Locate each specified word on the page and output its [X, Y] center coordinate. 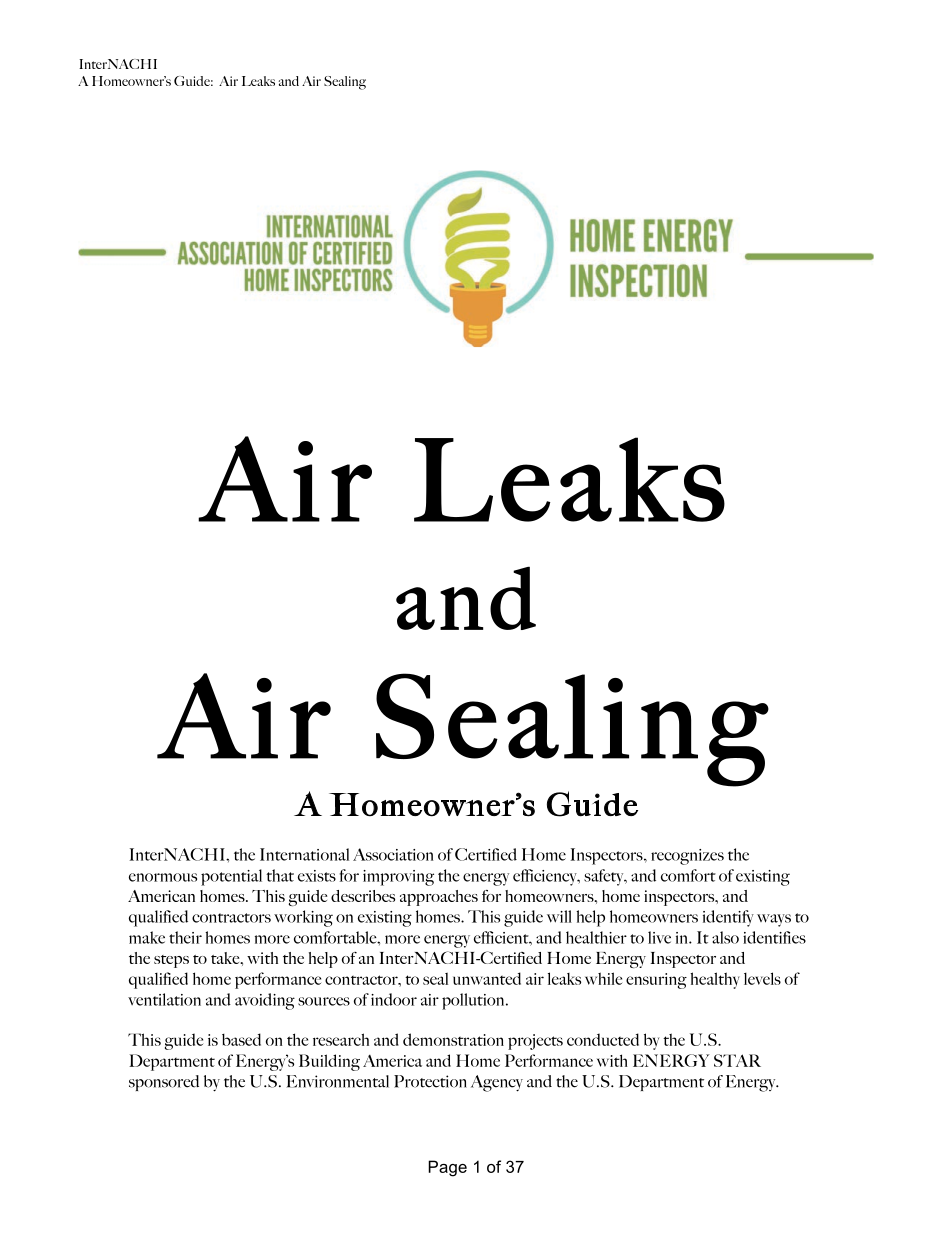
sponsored [164, 1083]
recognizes [687, 857]
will [559, 916]
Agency [497, 1083]
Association [393, 854]
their [185, 937]
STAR [737, 1060]
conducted [603, 1039]
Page [447, 1168]
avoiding [265, 1001]
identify [728, 918]
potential [231, 877]
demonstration [453, 1039]
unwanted [487, 978]
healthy [715, 980]
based [241, 1039]
